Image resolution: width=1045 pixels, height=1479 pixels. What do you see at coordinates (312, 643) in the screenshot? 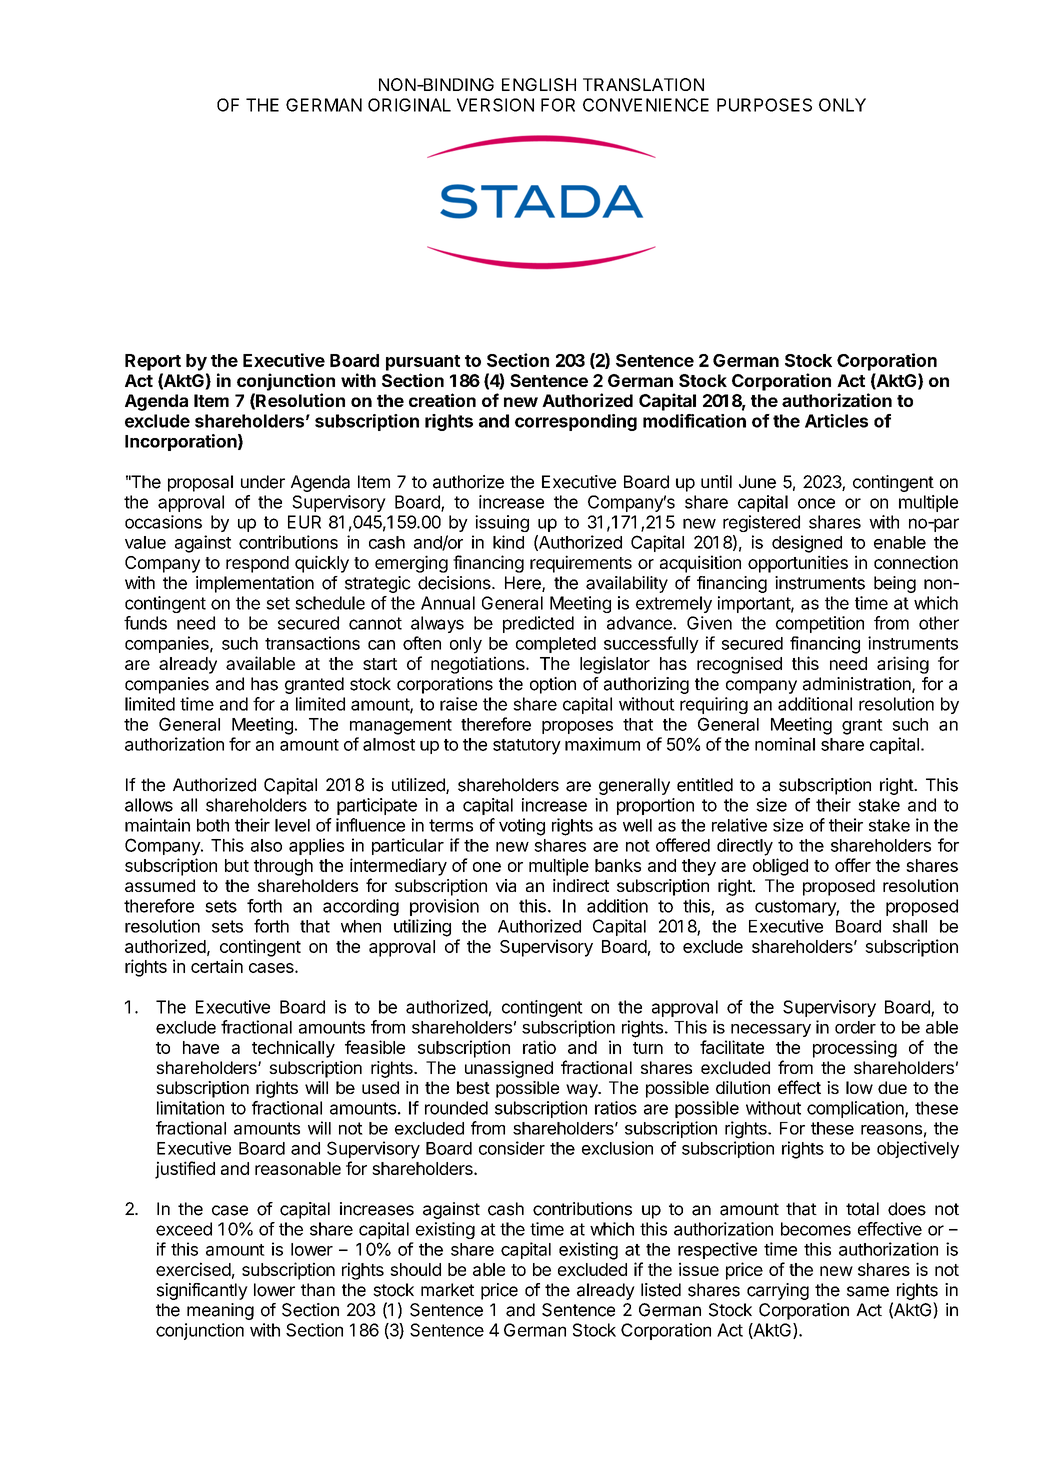
I see `transactions` at bounding box center [312, 643].
